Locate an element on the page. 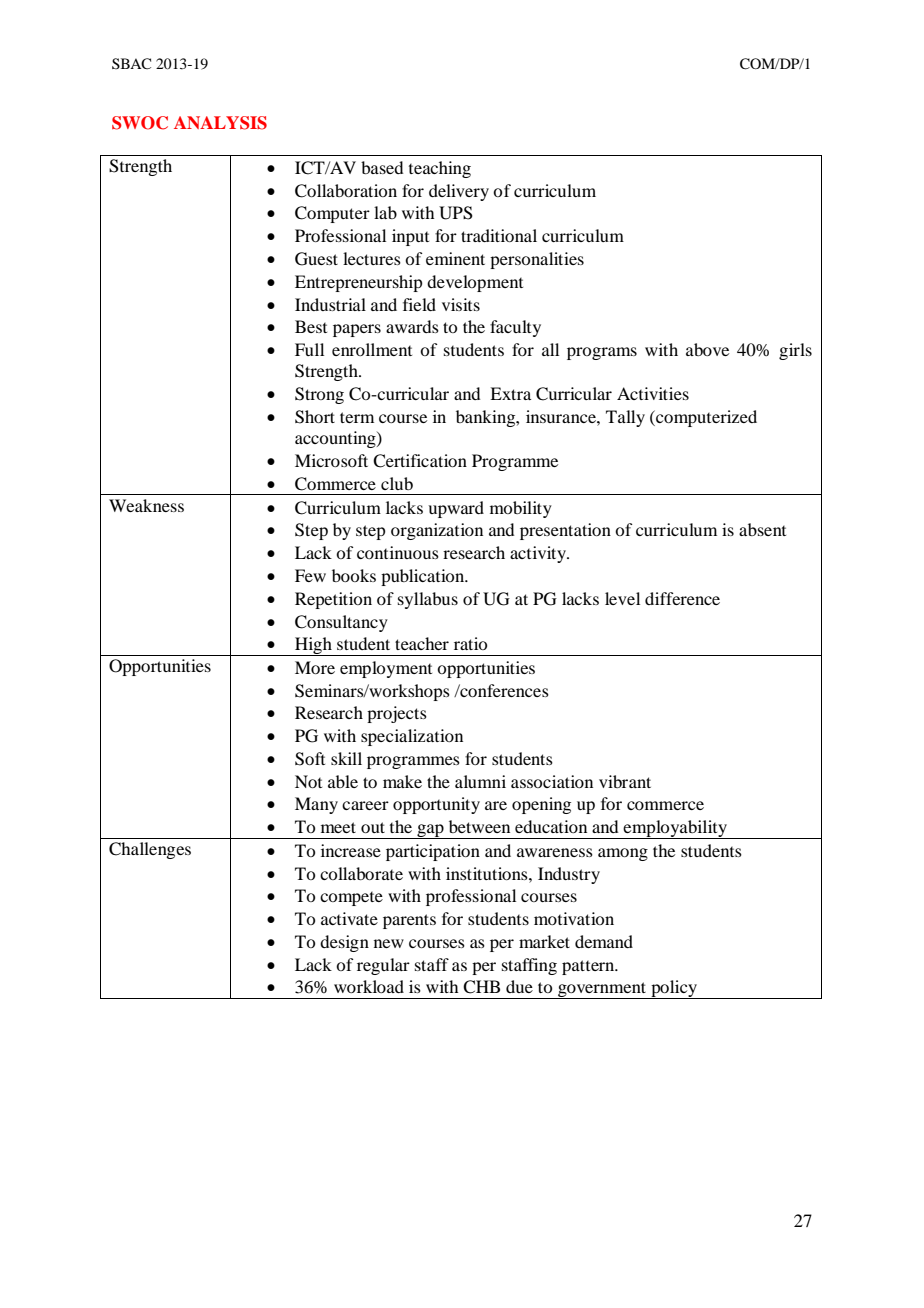  absent is located at coordinates (762, 529).
